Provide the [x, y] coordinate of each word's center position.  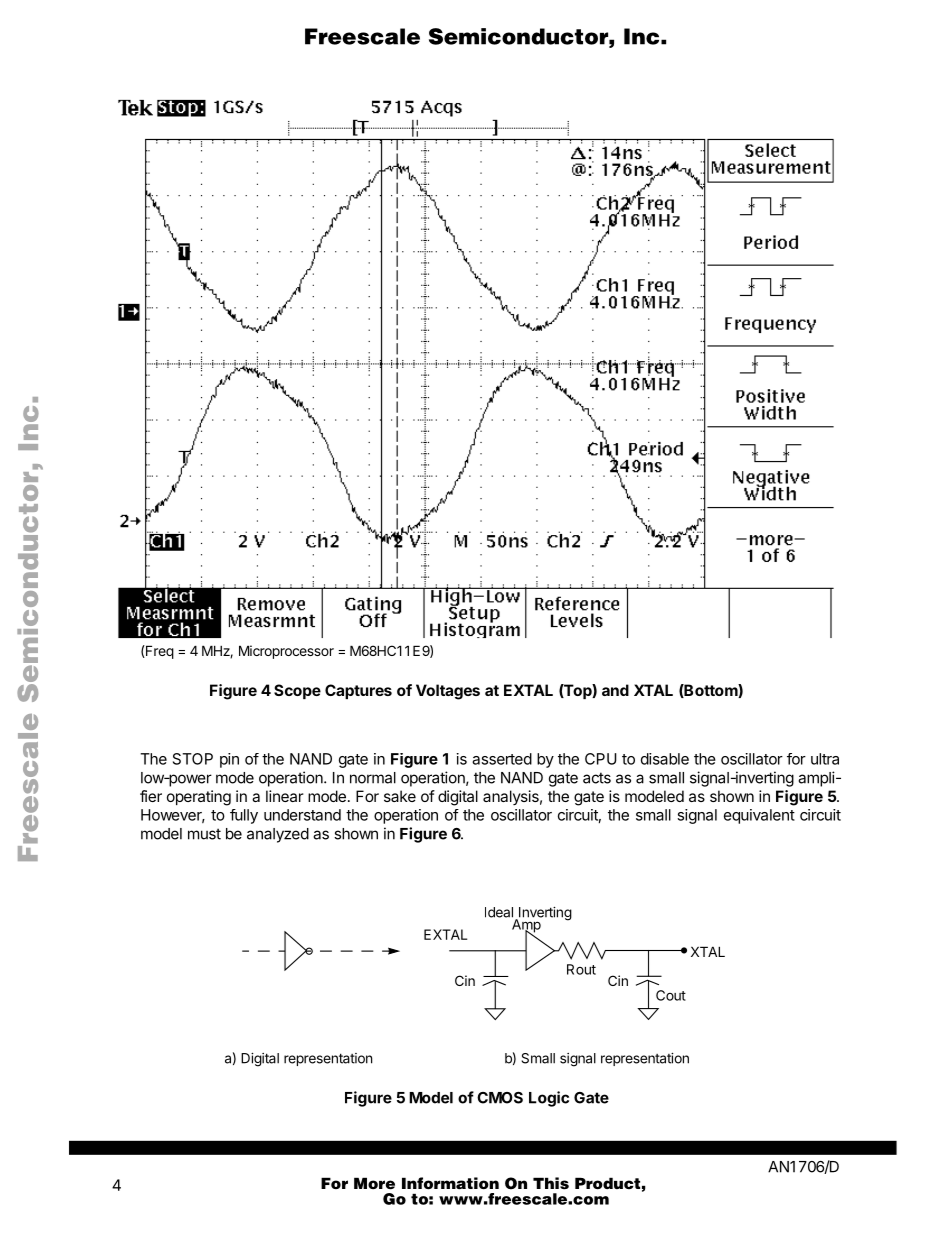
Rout [581, 969]
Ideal [499, 912]
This [551, 1183]
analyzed [278, 835]
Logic [549, 1099]
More [374, 1183]
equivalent [759, 816]
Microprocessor [286, 652]
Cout [671, 995]
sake [400, 796]
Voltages [448, 692]
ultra [825, 759]
